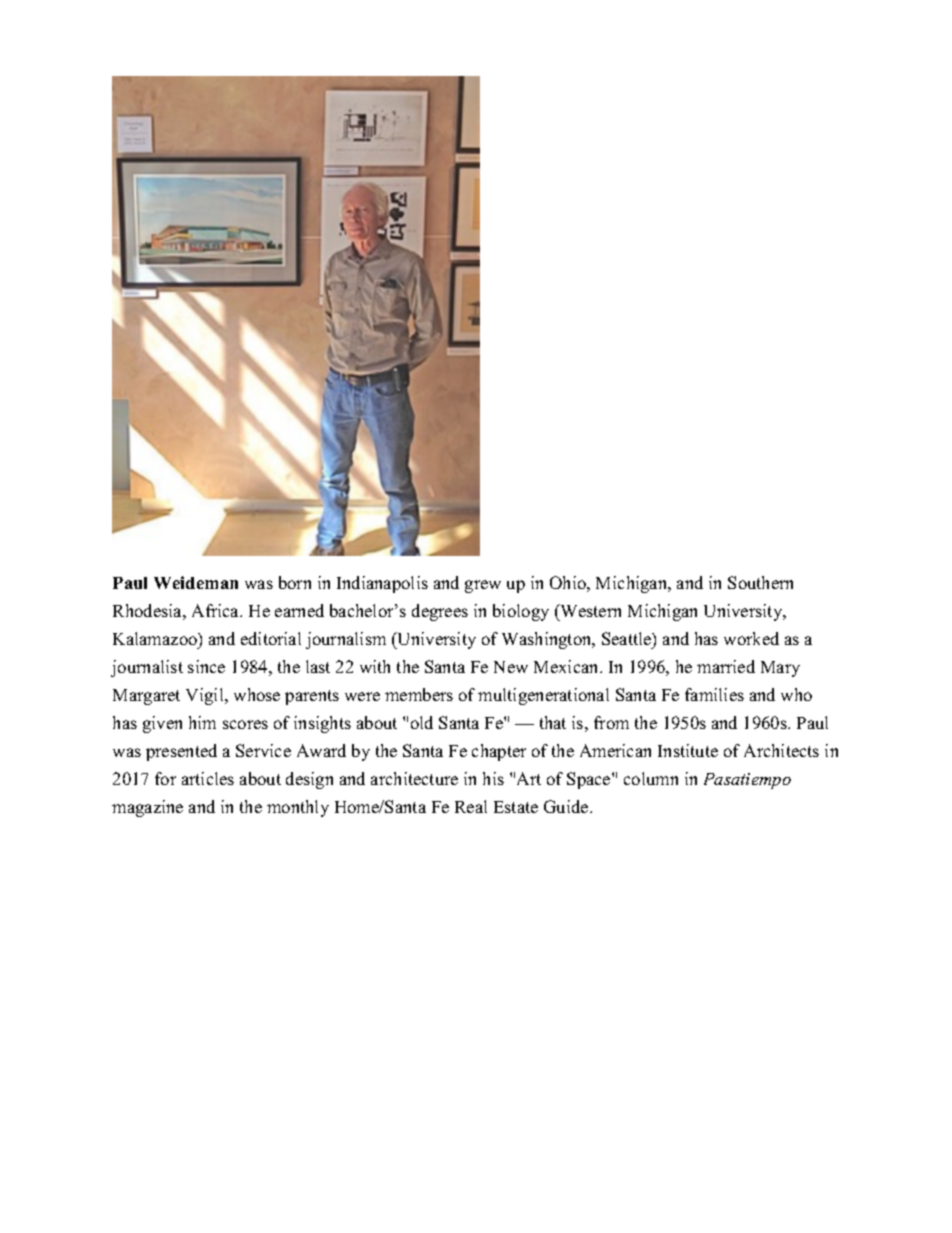  I want to click on married, so click(726, 666).
